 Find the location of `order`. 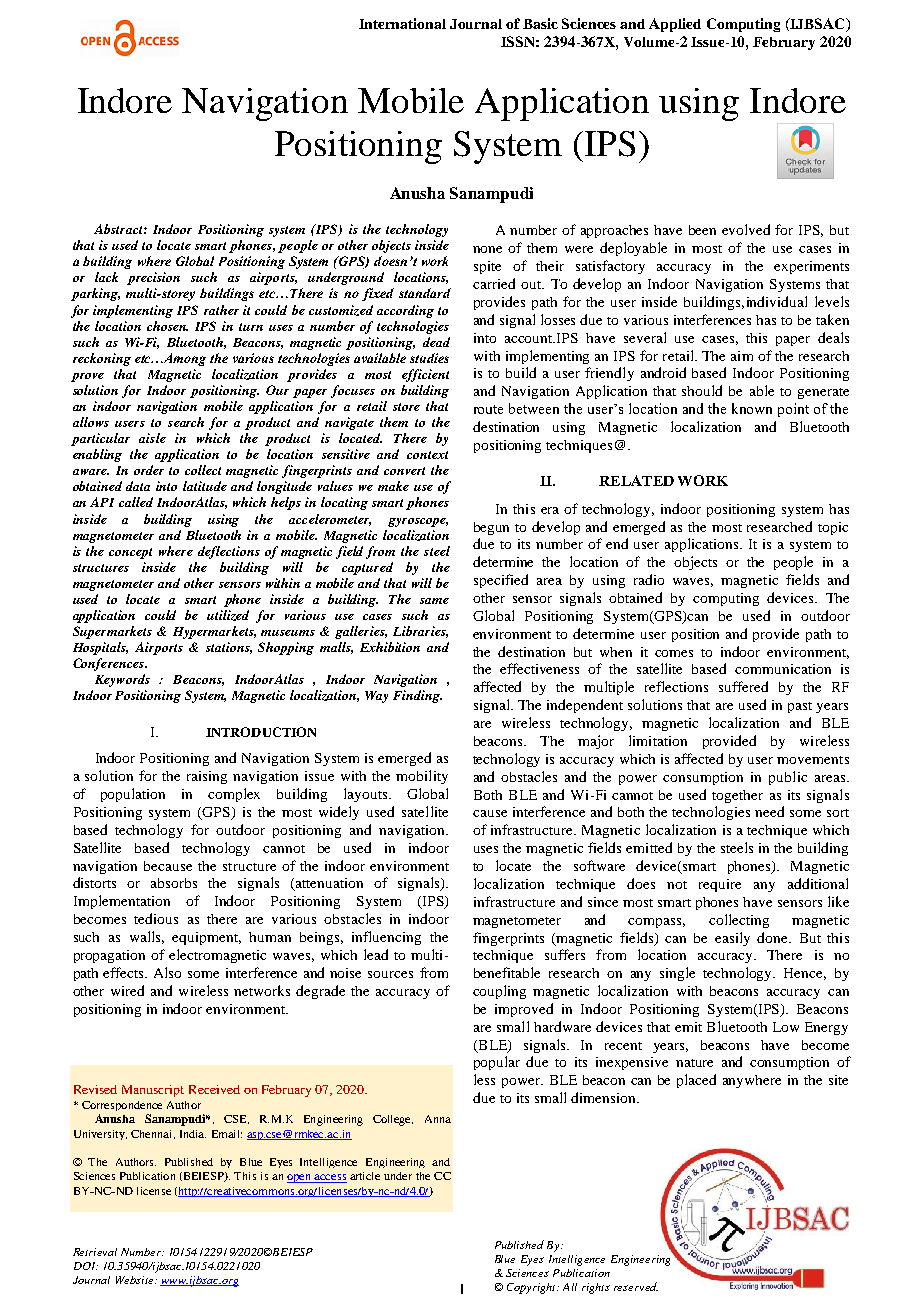

order is located at coordinates (149, 470).
